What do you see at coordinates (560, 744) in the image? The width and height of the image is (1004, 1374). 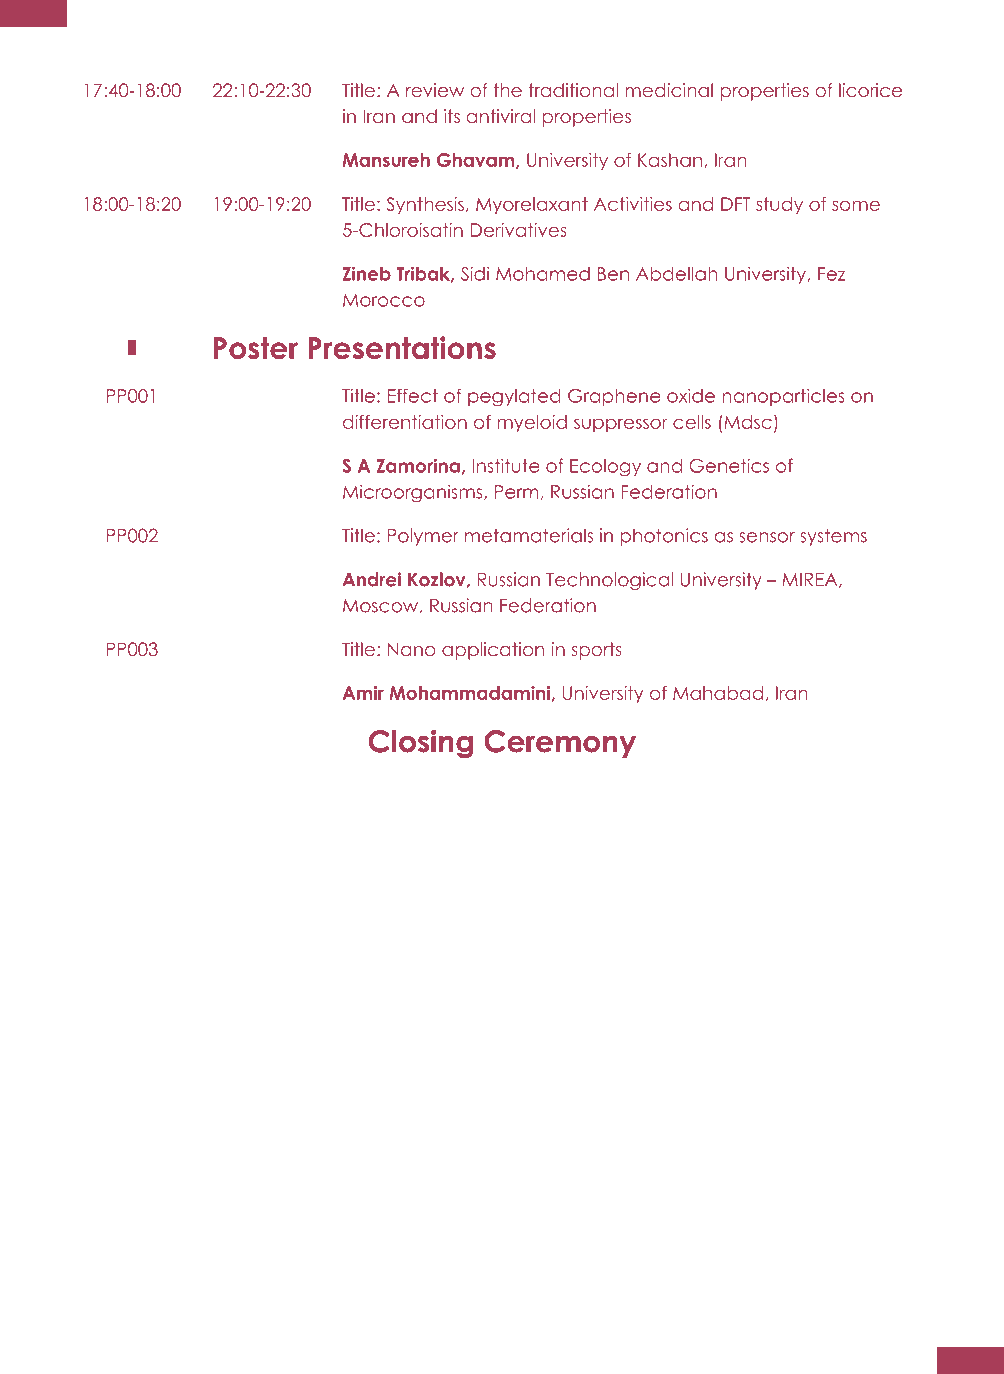 I see `Ceremony` at bounding box center [560, 744].
